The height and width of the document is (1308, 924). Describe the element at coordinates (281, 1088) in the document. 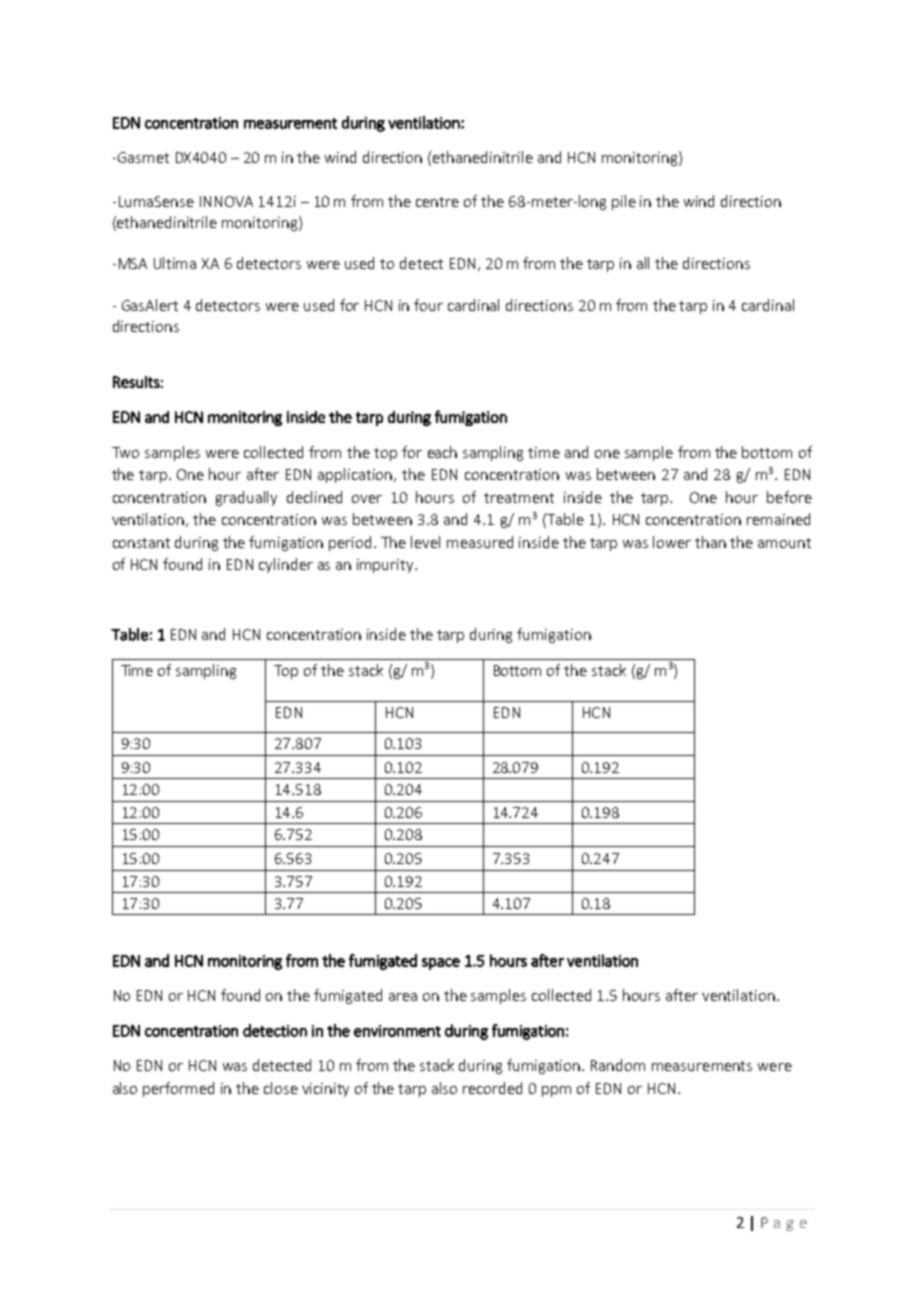

I see `close` at that location.
